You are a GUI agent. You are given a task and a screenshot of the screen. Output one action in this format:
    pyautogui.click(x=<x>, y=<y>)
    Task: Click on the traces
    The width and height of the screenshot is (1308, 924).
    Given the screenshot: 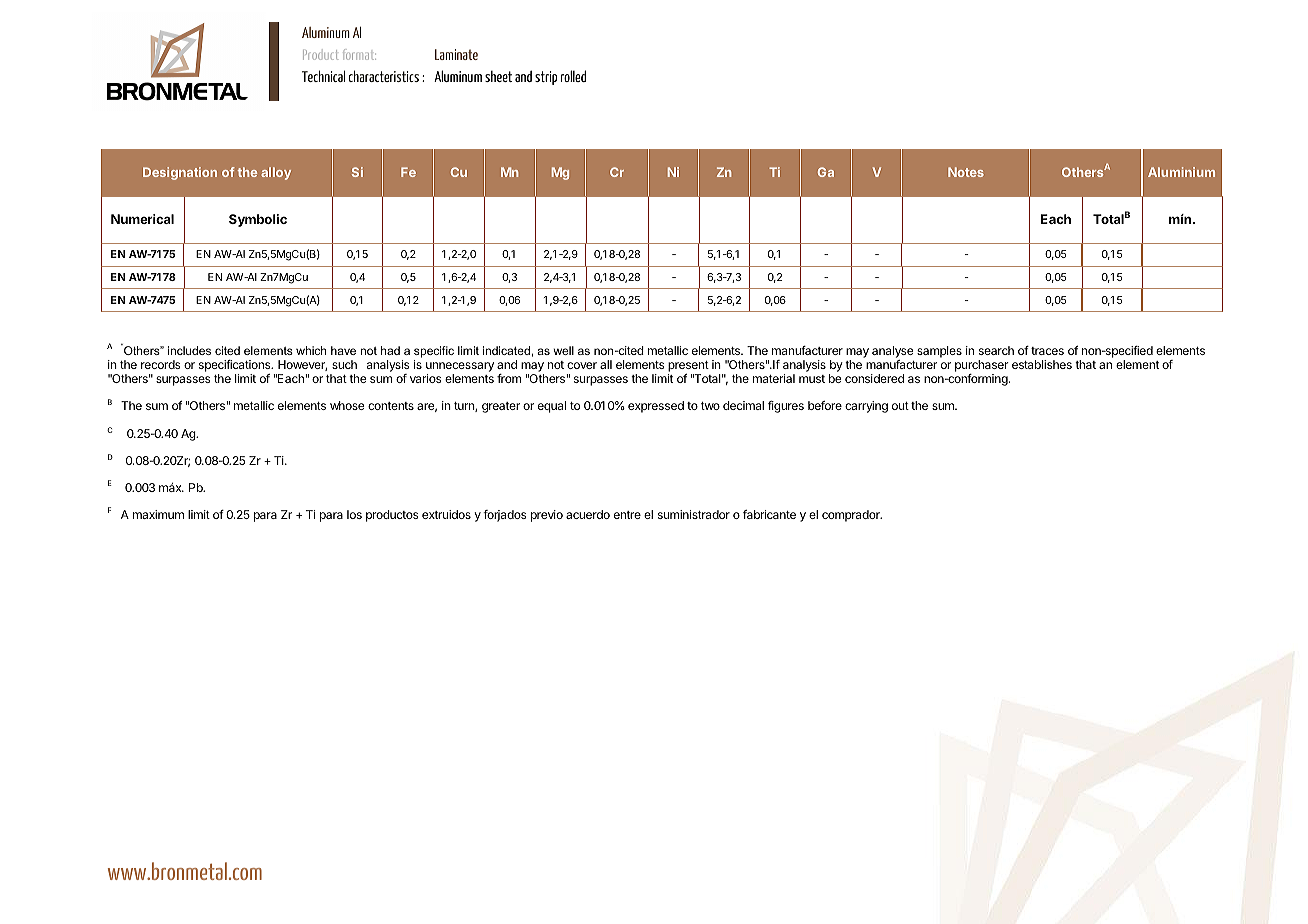 What is the action you would take?
    pyautogui.click(x=1047, y=351)
